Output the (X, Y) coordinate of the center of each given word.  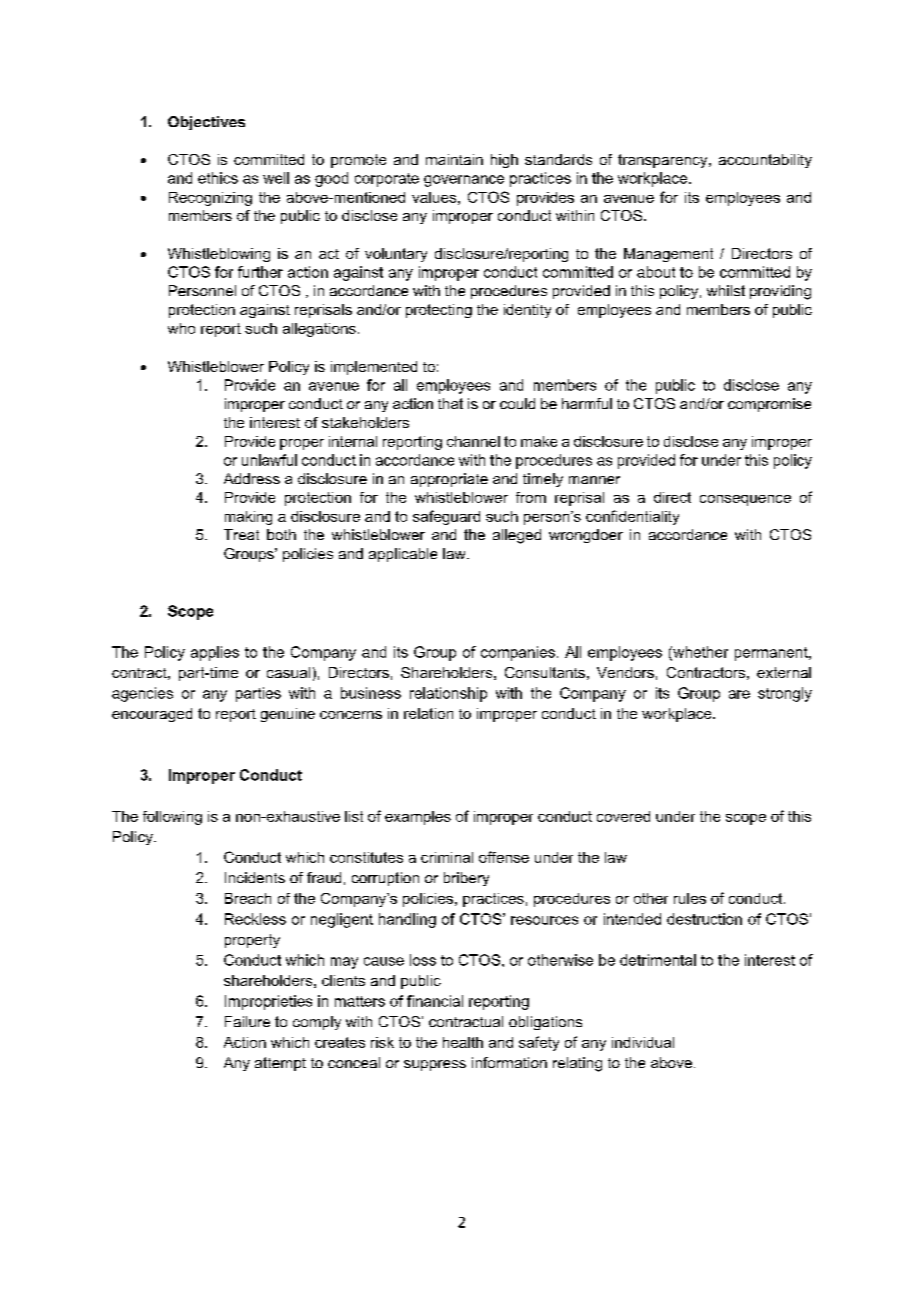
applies (215, 653)
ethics (218, 178)
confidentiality (632, 517)
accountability (765, 161)
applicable (403, 555)
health (463, 1042)
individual (643, 1042)
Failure (247, 1021)
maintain (454, 159)
